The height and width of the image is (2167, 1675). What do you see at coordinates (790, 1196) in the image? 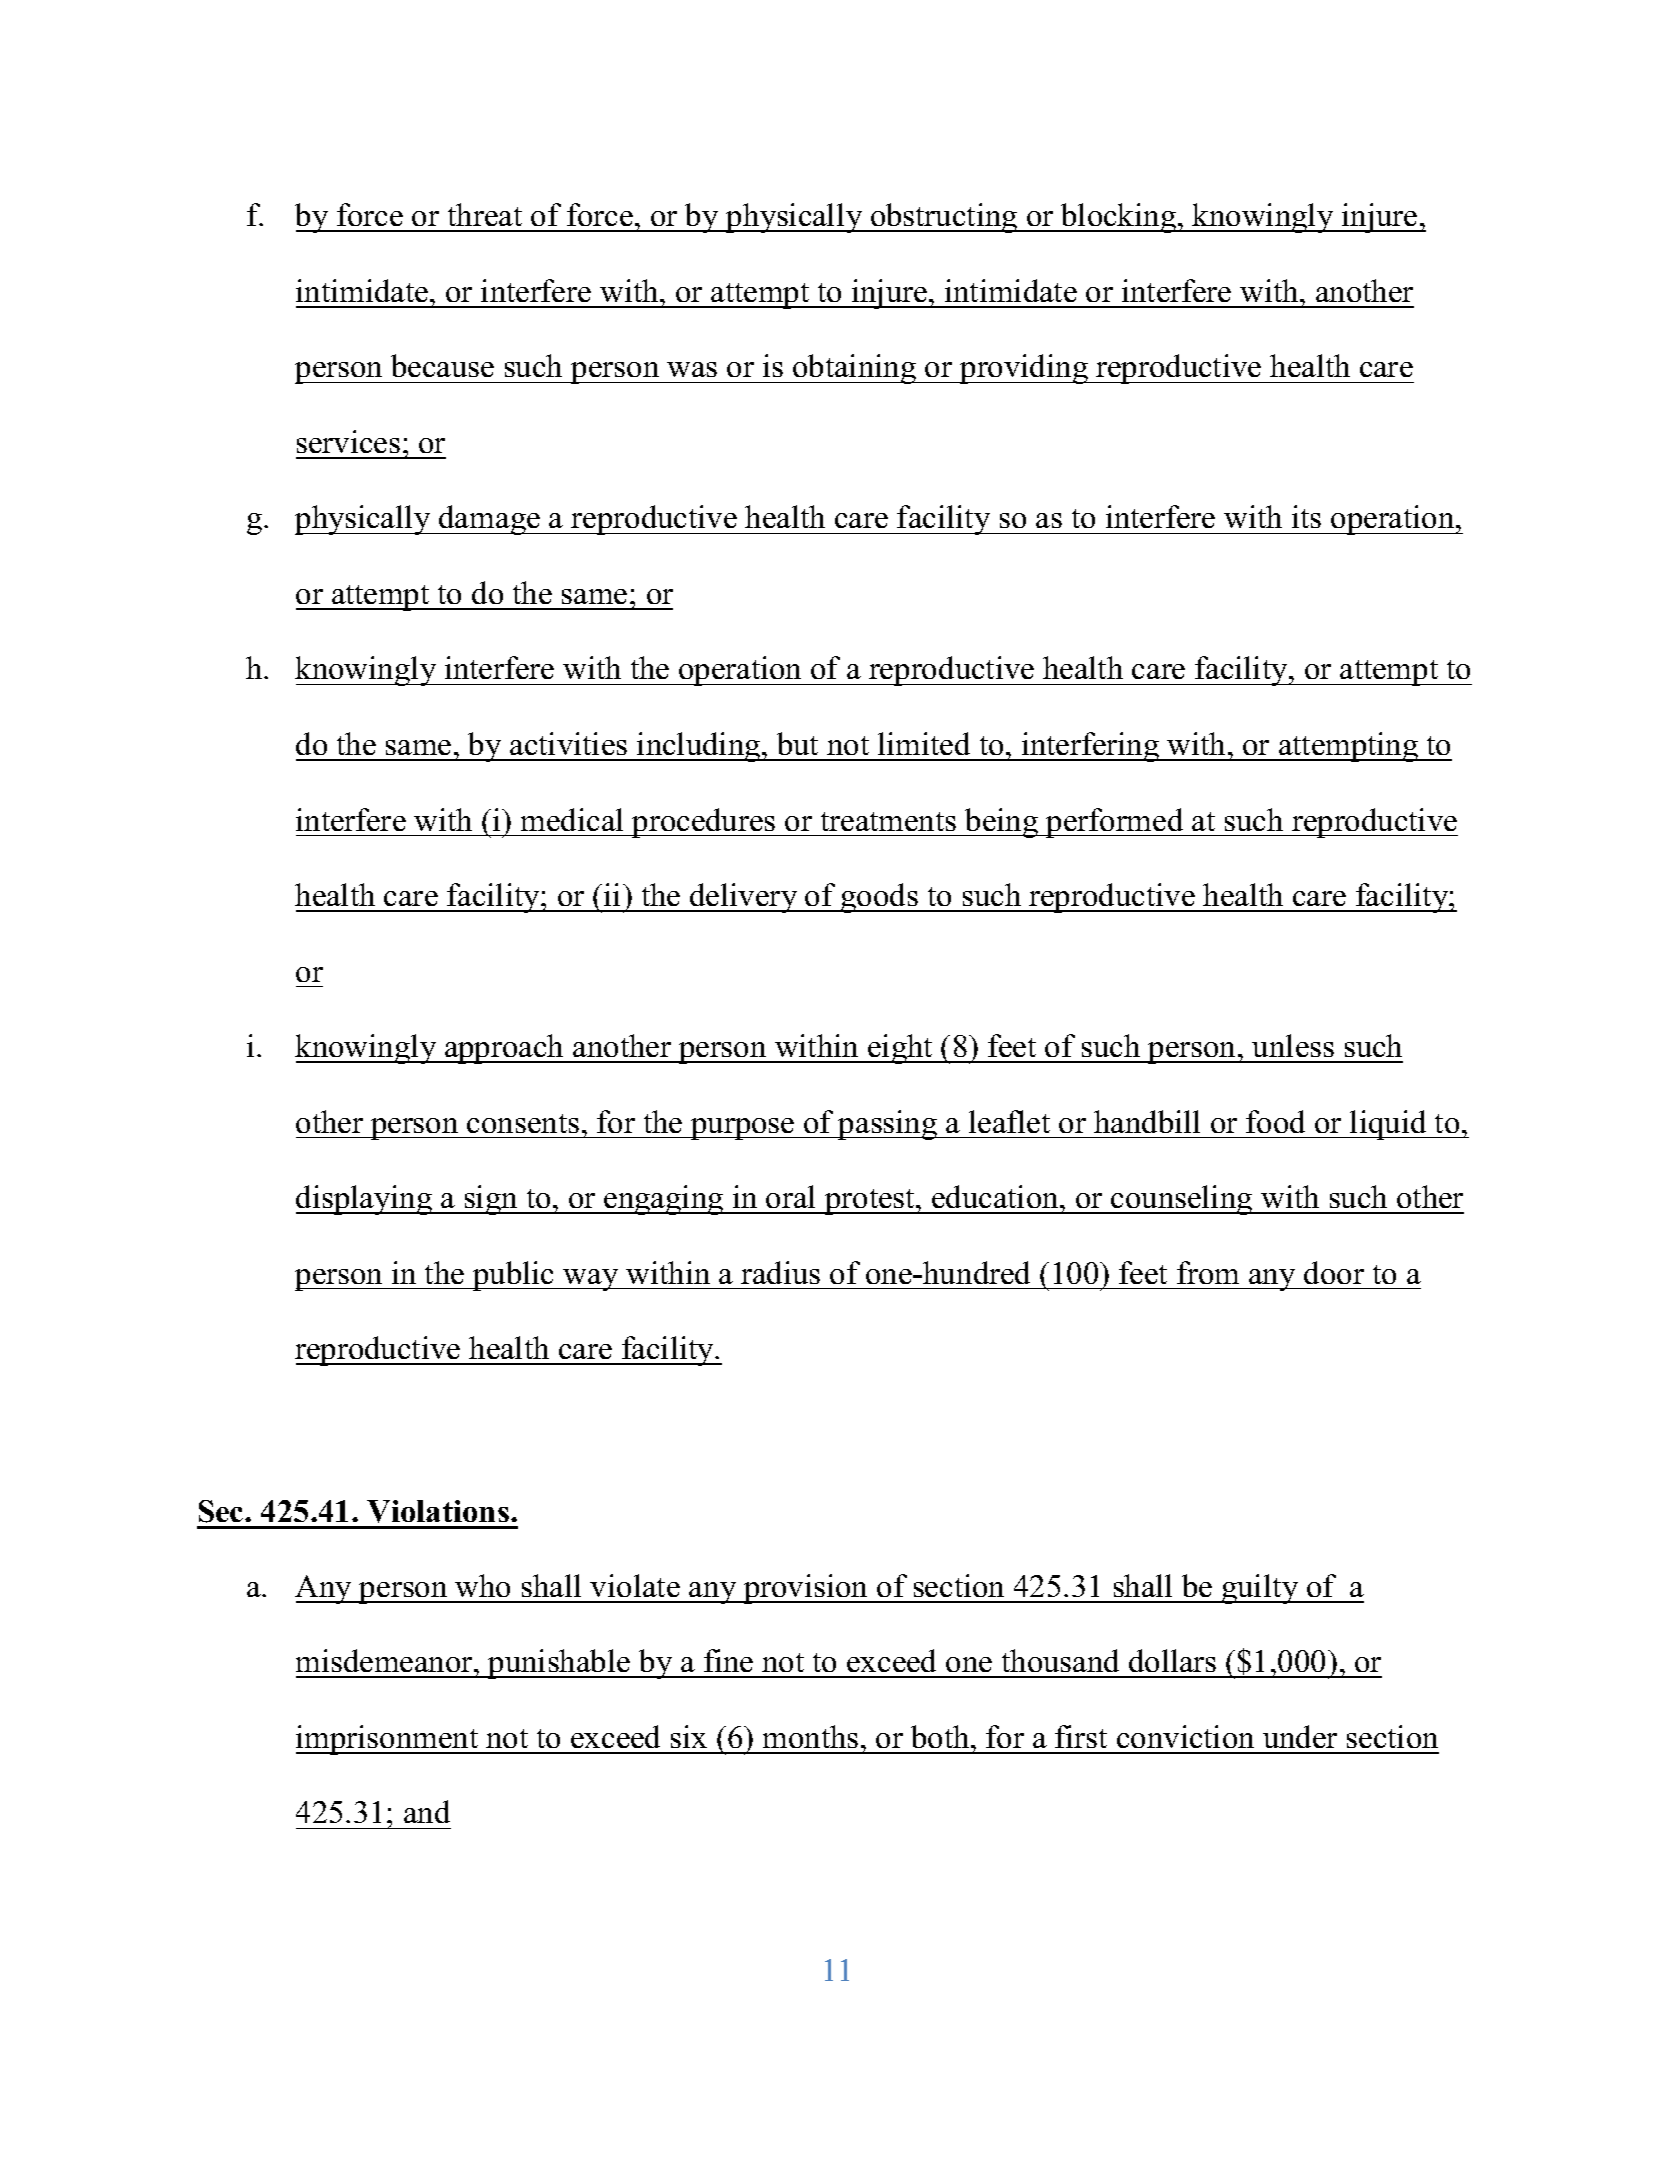
I see `oral` at bounding box center [790, 1196].
